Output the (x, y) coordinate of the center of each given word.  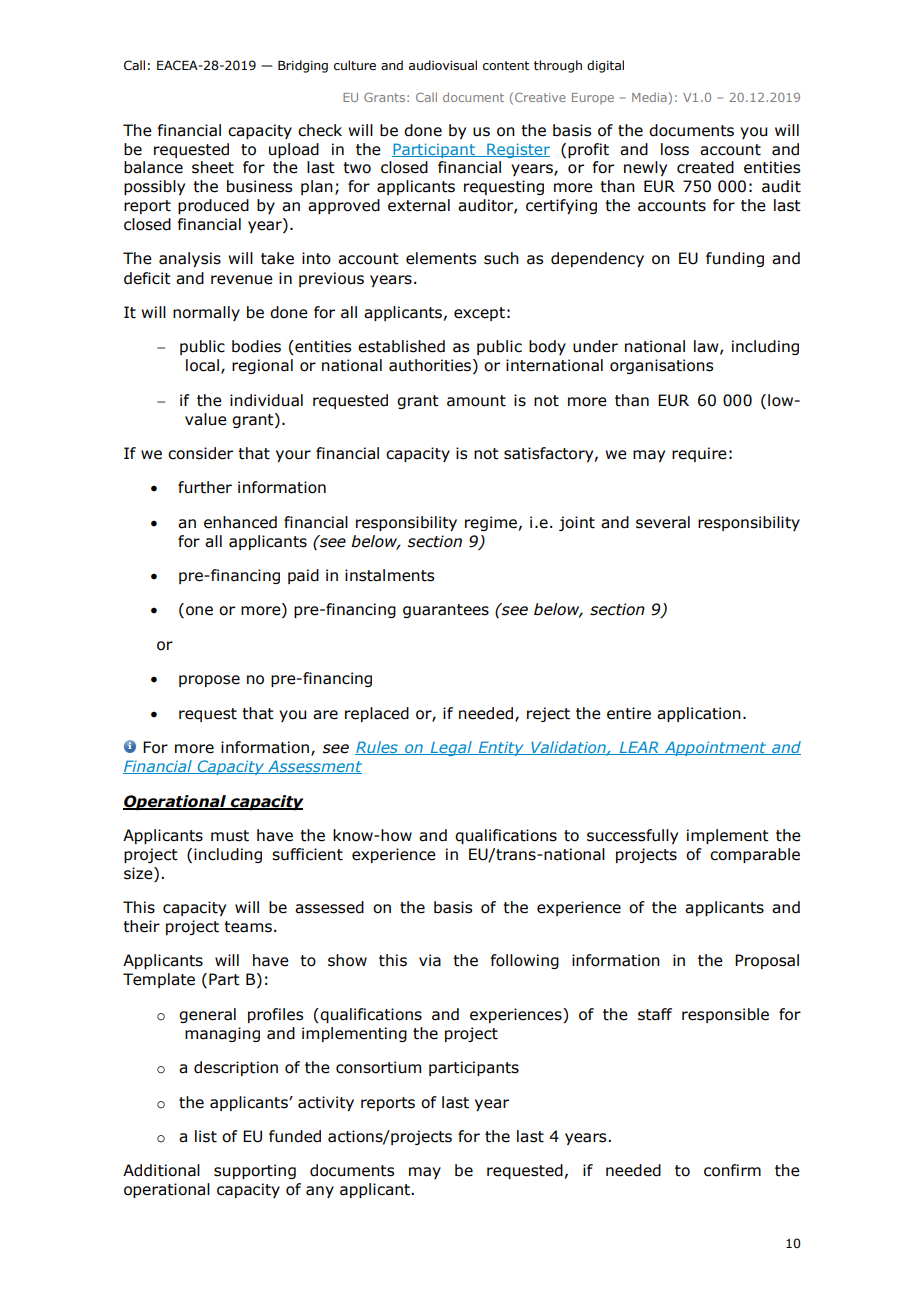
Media (649, 97)
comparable (755, 855)
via (430, 960)
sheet (213, 167)
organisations (661, 366)
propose (209, 681)
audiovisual (443, 65)
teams (248, 927)
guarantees (446, 611)
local (202, 365)
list (206, 1136)
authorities (430, 365)
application (699, 714)
